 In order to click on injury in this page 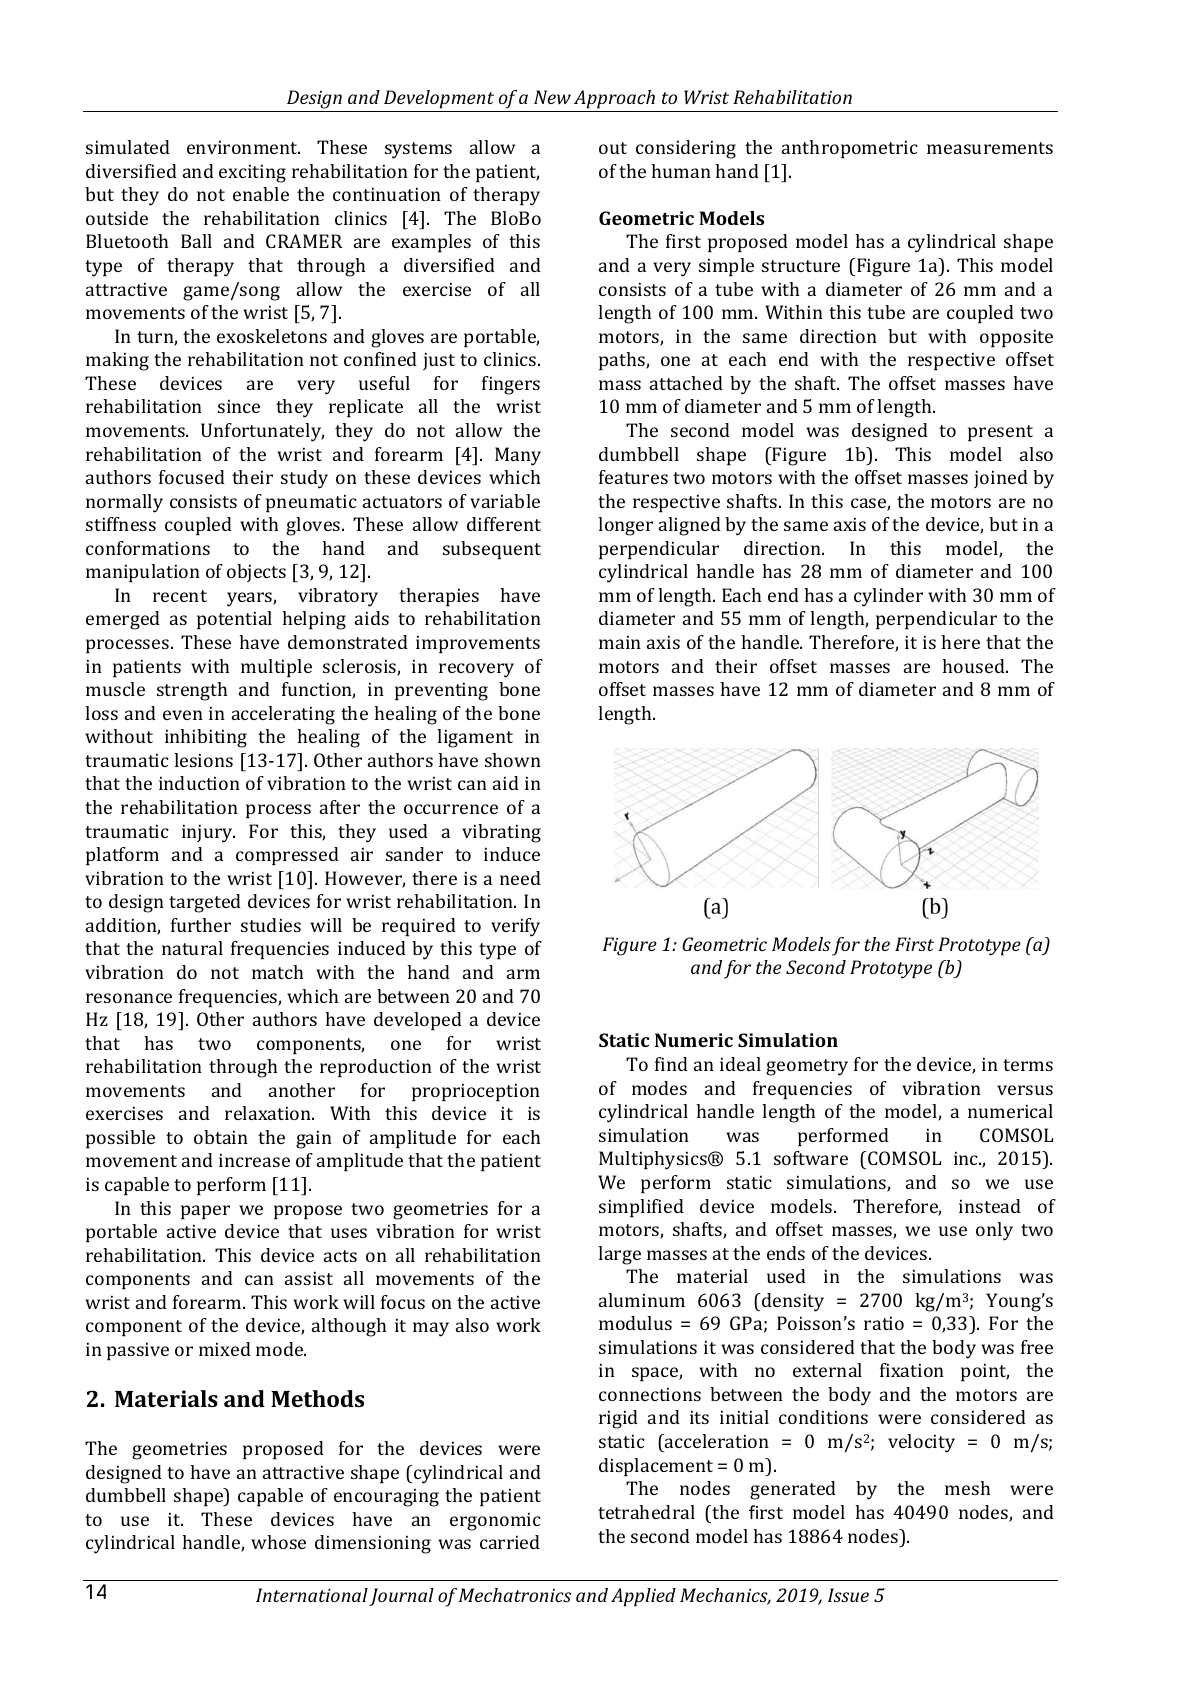, I will do `click(208, 834)`.
